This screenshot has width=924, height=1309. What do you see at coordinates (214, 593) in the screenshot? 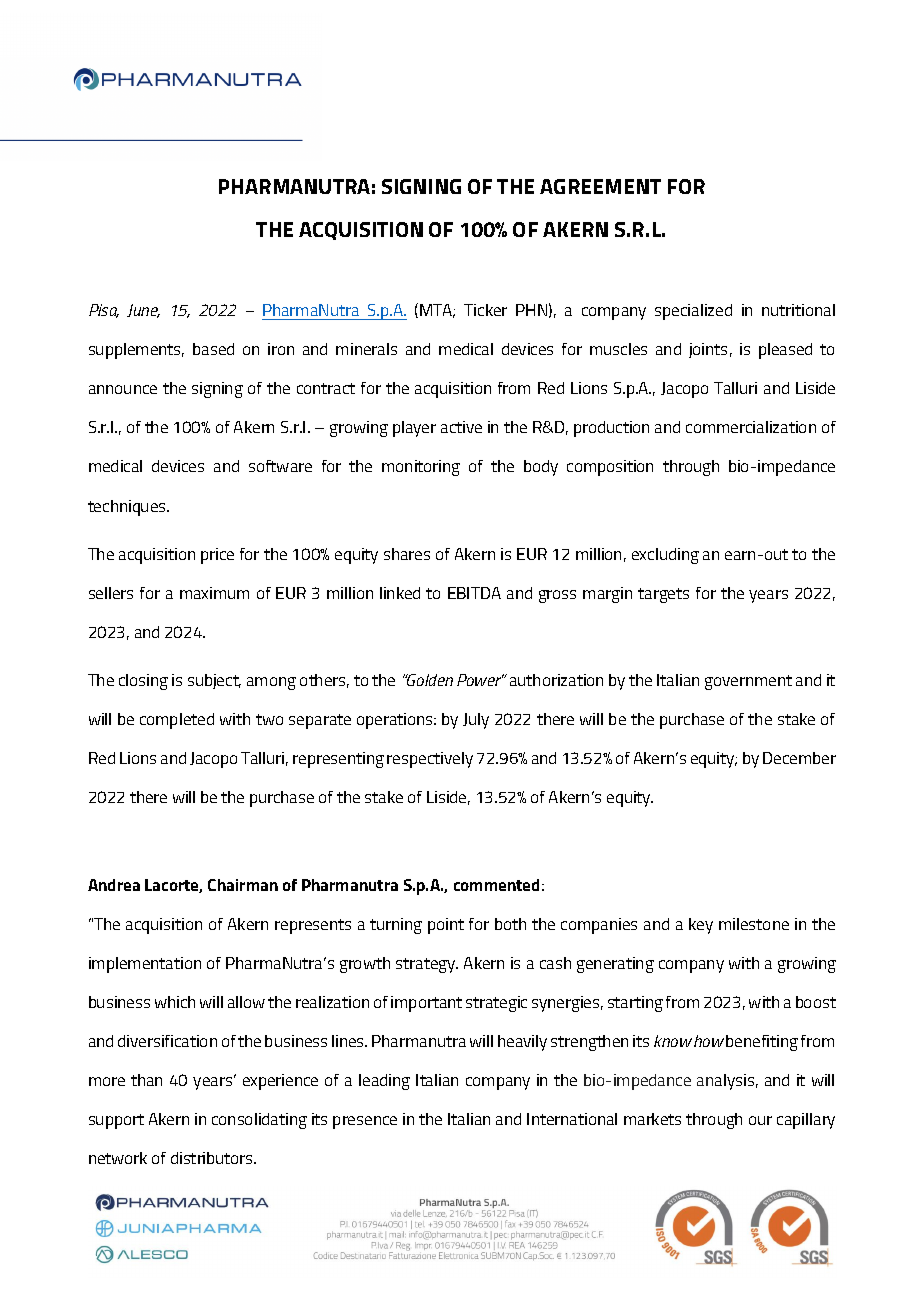
I see `maximum` at bounding box center [214, 593].
